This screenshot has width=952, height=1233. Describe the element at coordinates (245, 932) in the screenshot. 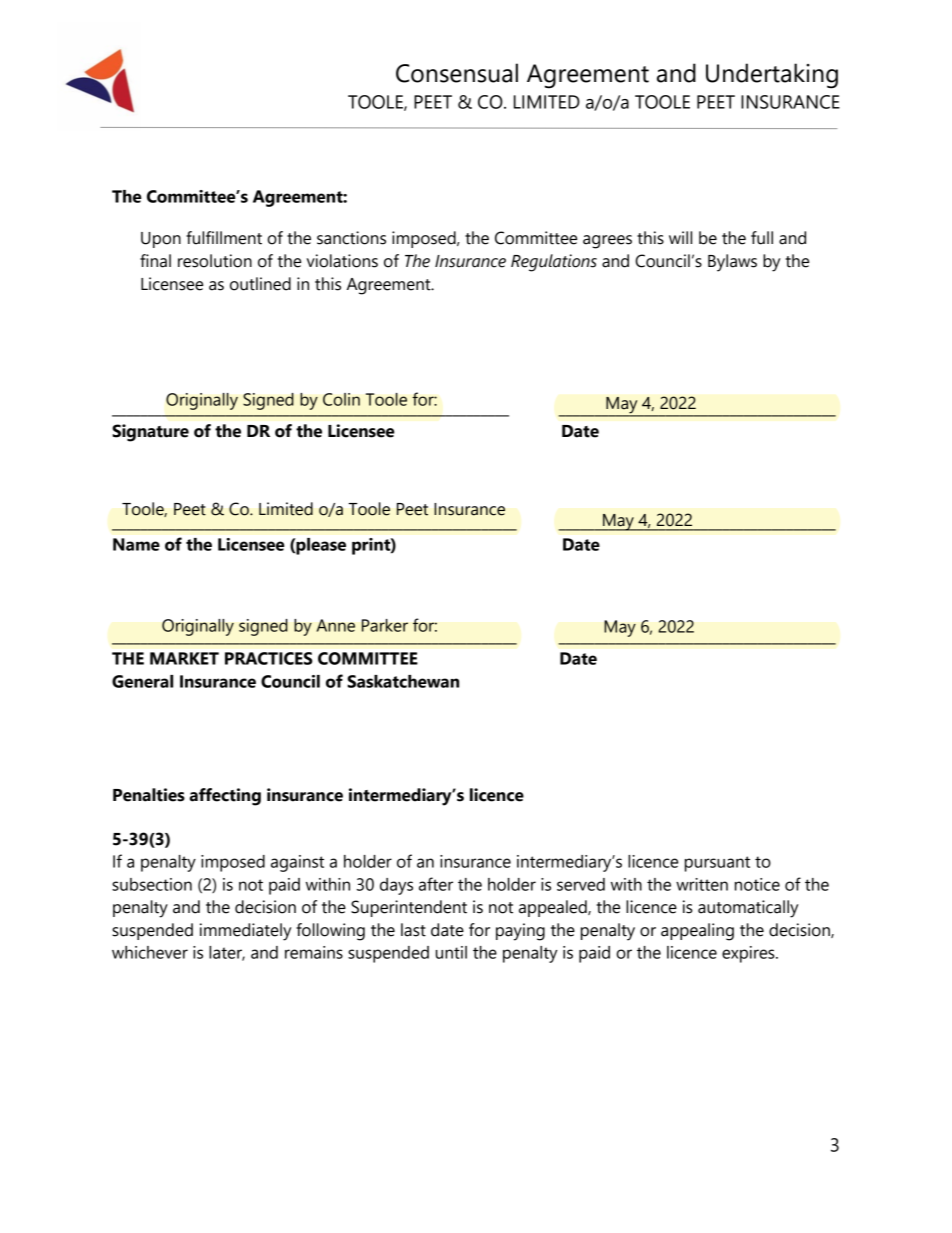

I see `immediately` at that location.
